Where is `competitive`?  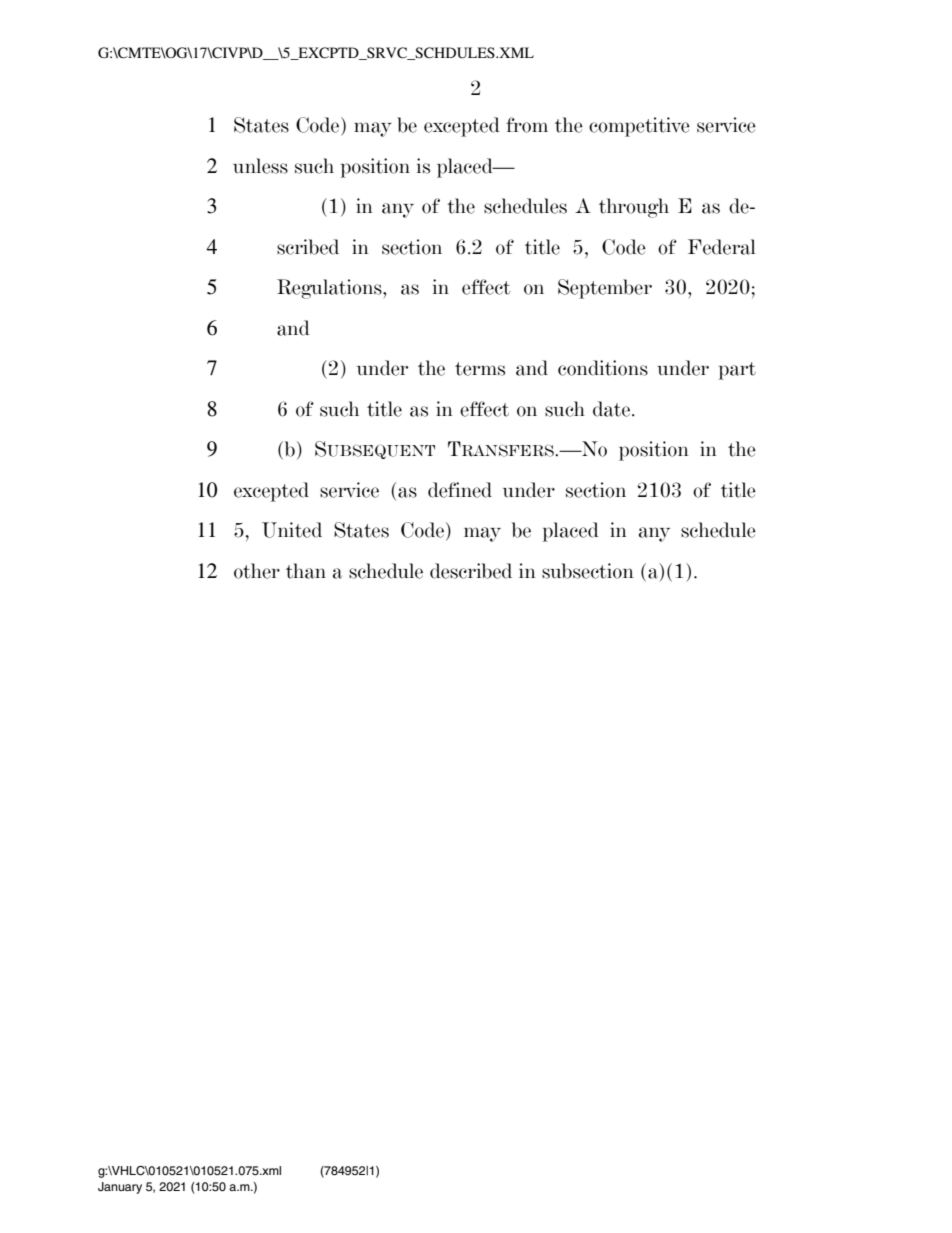
competitive is located at coordinates (639, 127).
